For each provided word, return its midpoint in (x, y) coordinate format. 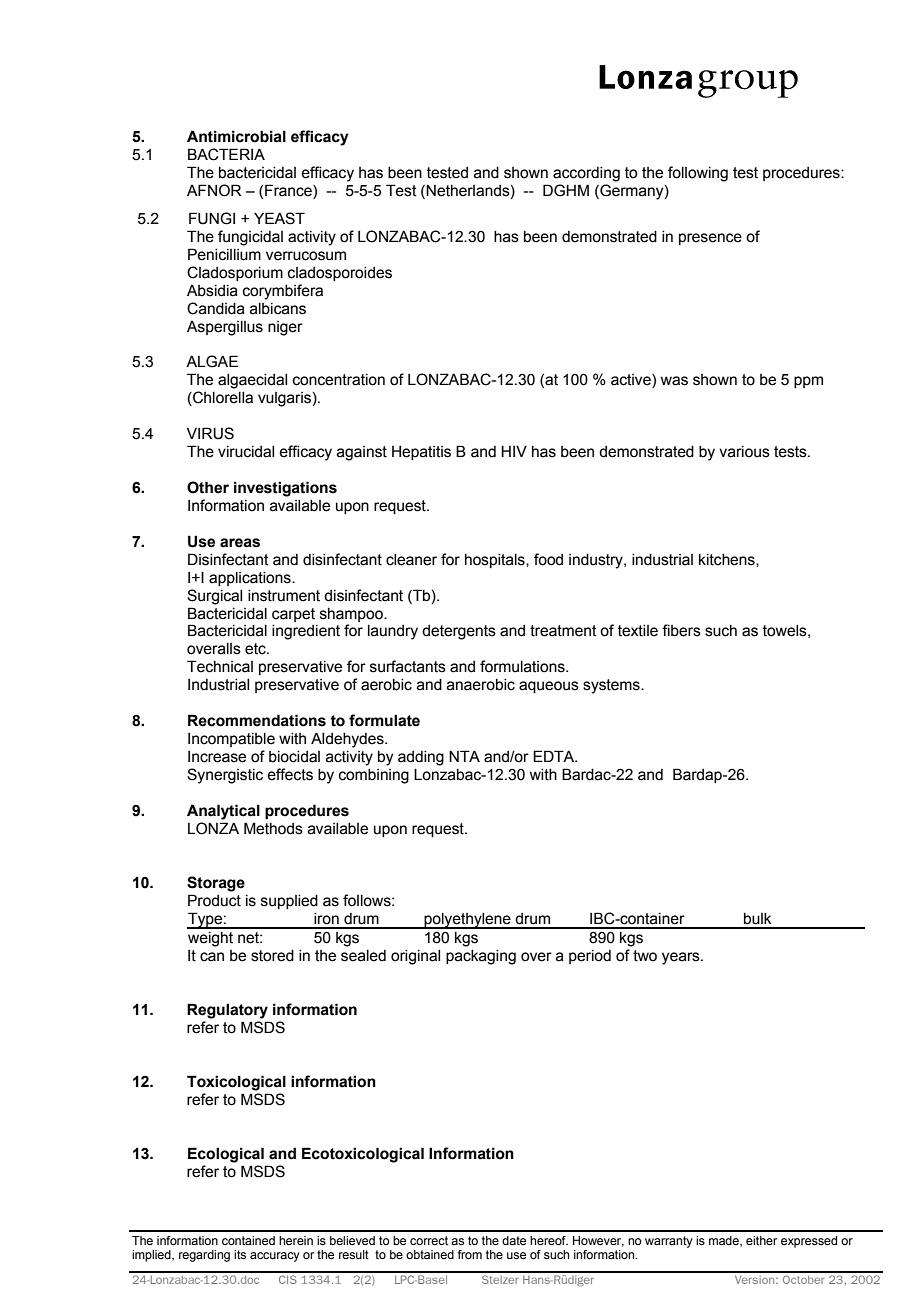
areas (240, 543)
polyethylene (467, 921)
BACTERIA (226, 154)
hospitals (496, 561)
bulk (758, 919)
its (240, 1254)
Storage (216, 884)
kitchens (728, 560)
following (698, 174)
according (586, 174)
